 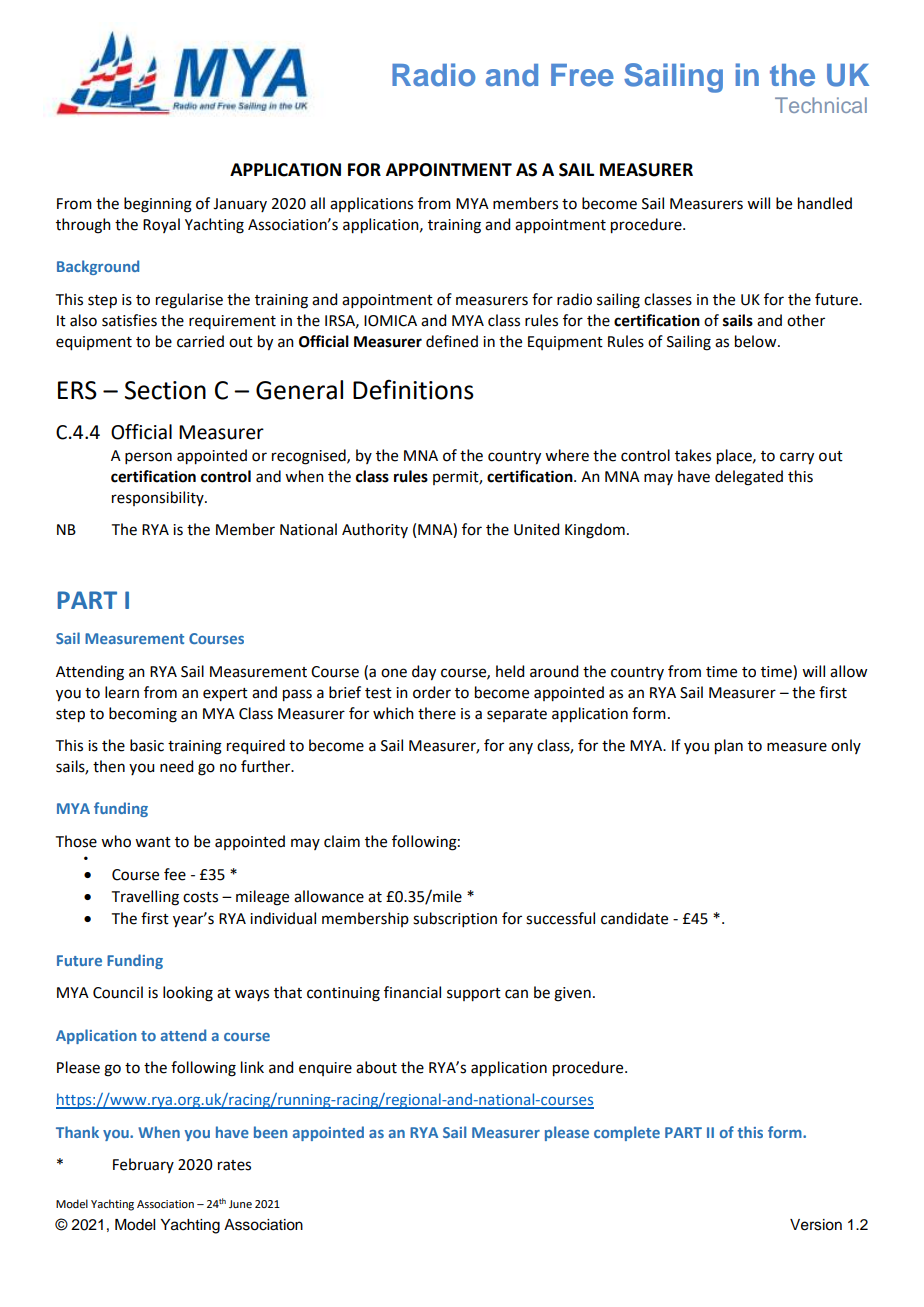 I want to click on day, so click(x=424, y=673).
